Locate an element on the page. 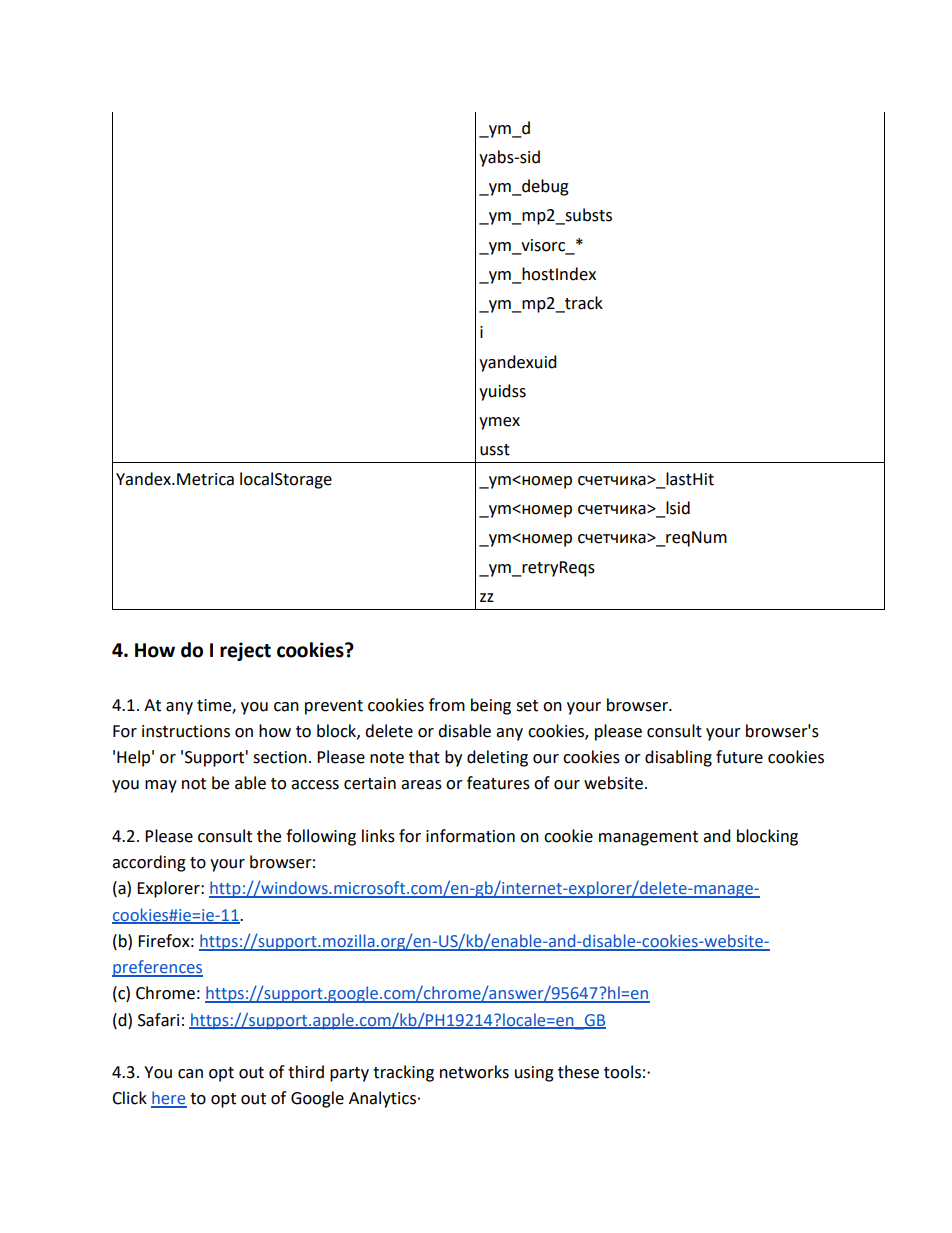 The width and height of the image is (952, 1233). Safari is located at coordinates (158, 1020).
